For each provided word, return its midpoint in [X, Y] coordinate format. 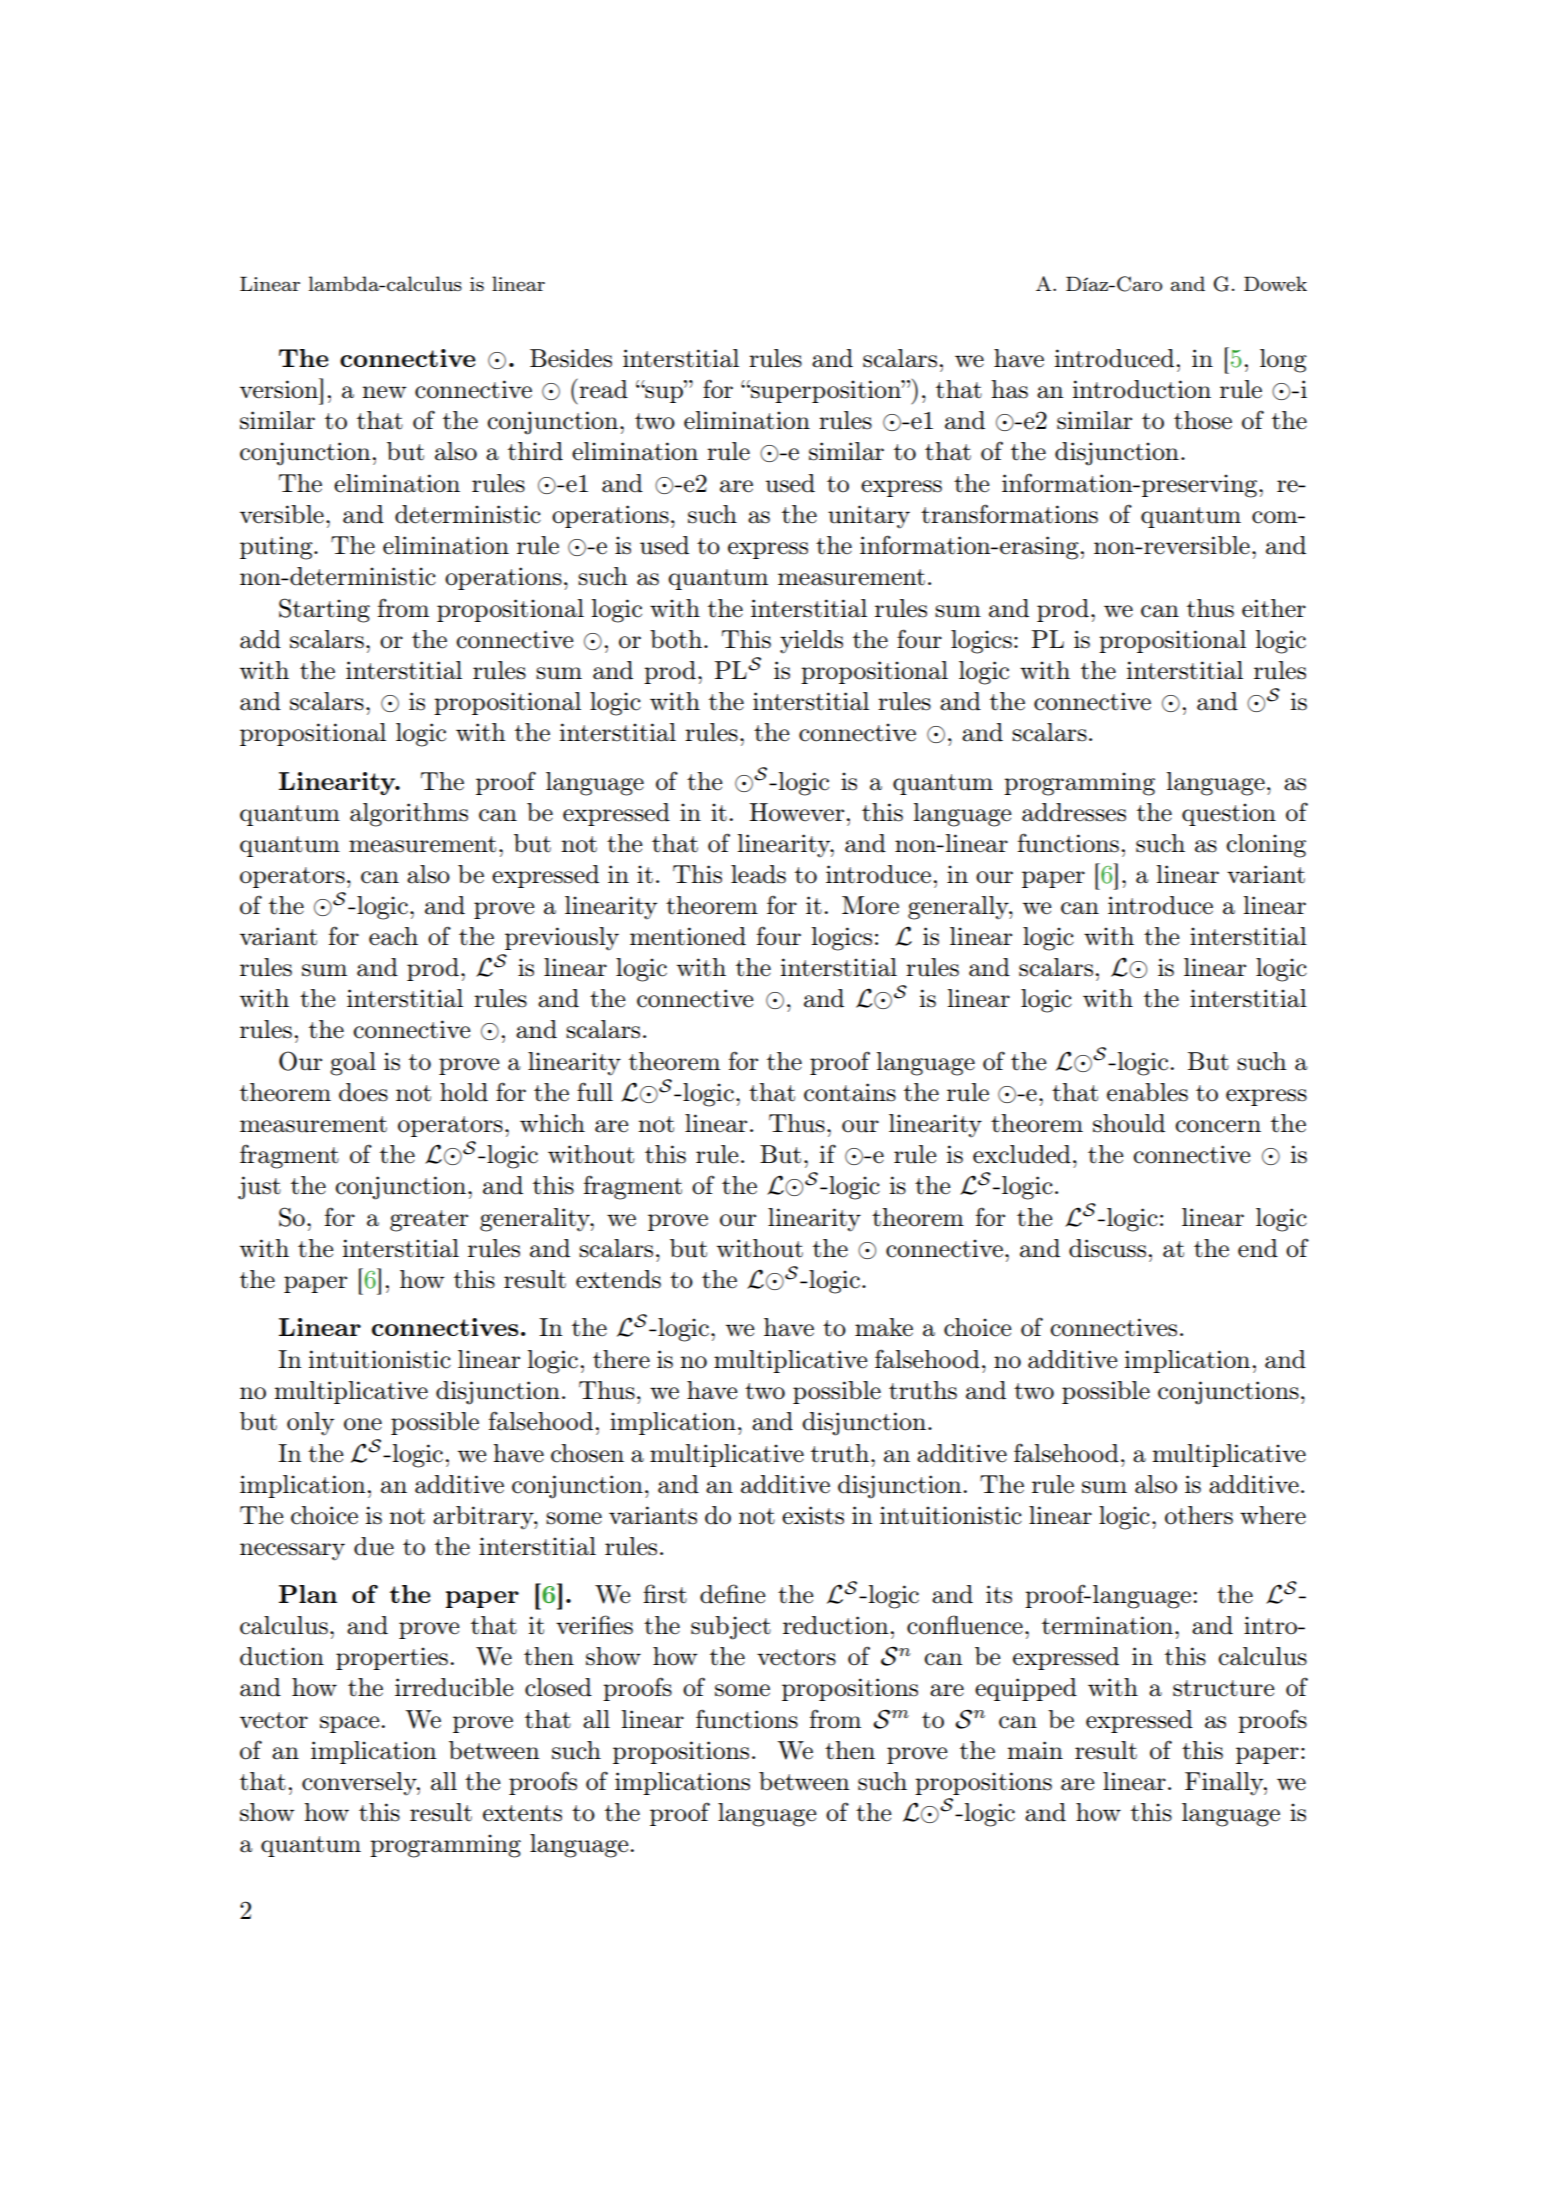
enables [1147, 1092]
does [363, 1092]
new [384, 392]
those [1203, 420]
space [349, 1724]
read [603, 389]
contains [850, 1092]
